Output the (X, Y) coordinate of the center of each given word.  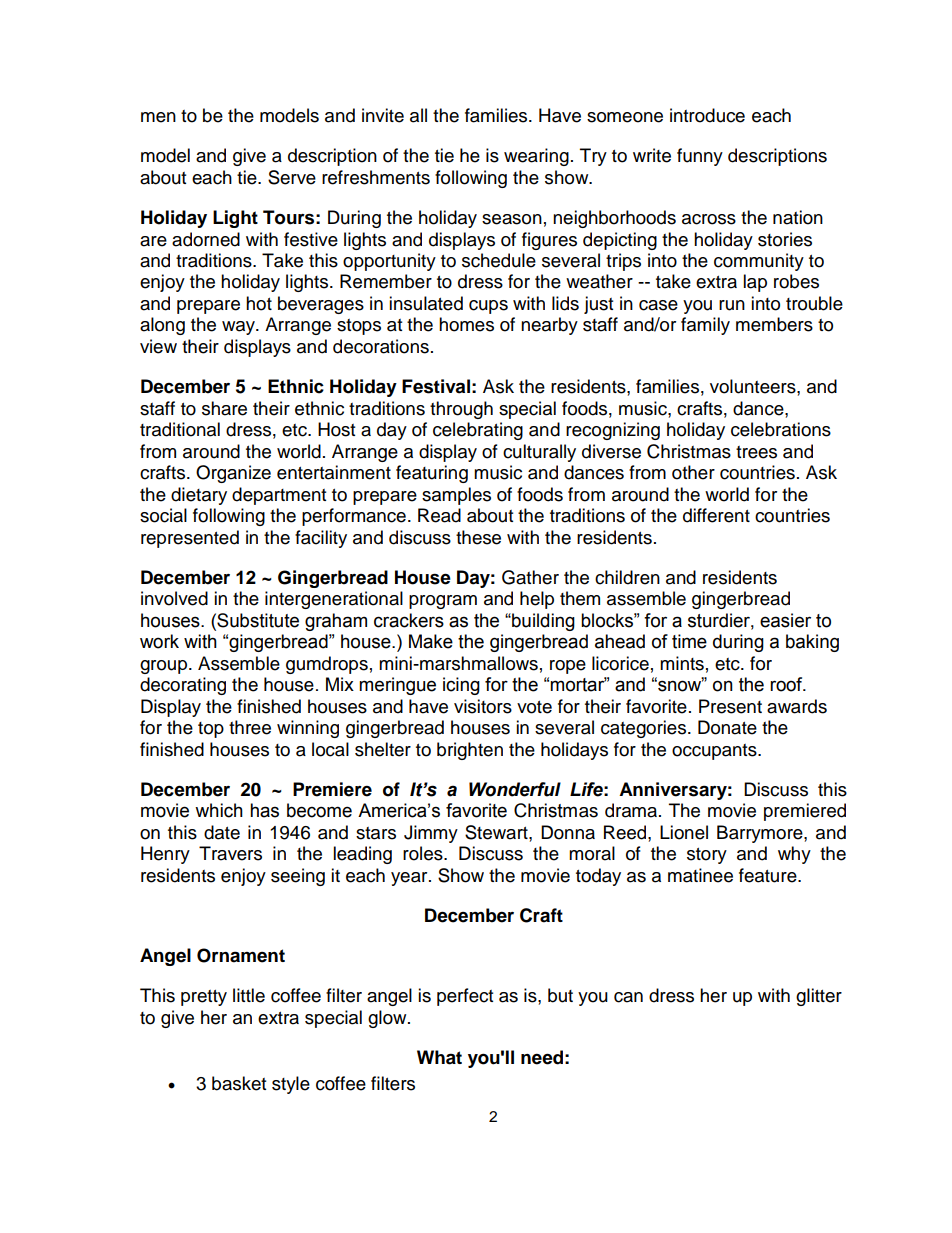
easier (785, 620)
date (222, 832)
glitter (819, 997)
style (291, 1085)
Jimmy (431, 834)
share (224, 408)
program (443, 602)
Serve (292, 177)
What (439, 1057)
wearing (536, 157)
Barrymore (761, 834)
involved (174, 598)
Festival (436, 386)
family (705, 326)
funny (700, 157)
